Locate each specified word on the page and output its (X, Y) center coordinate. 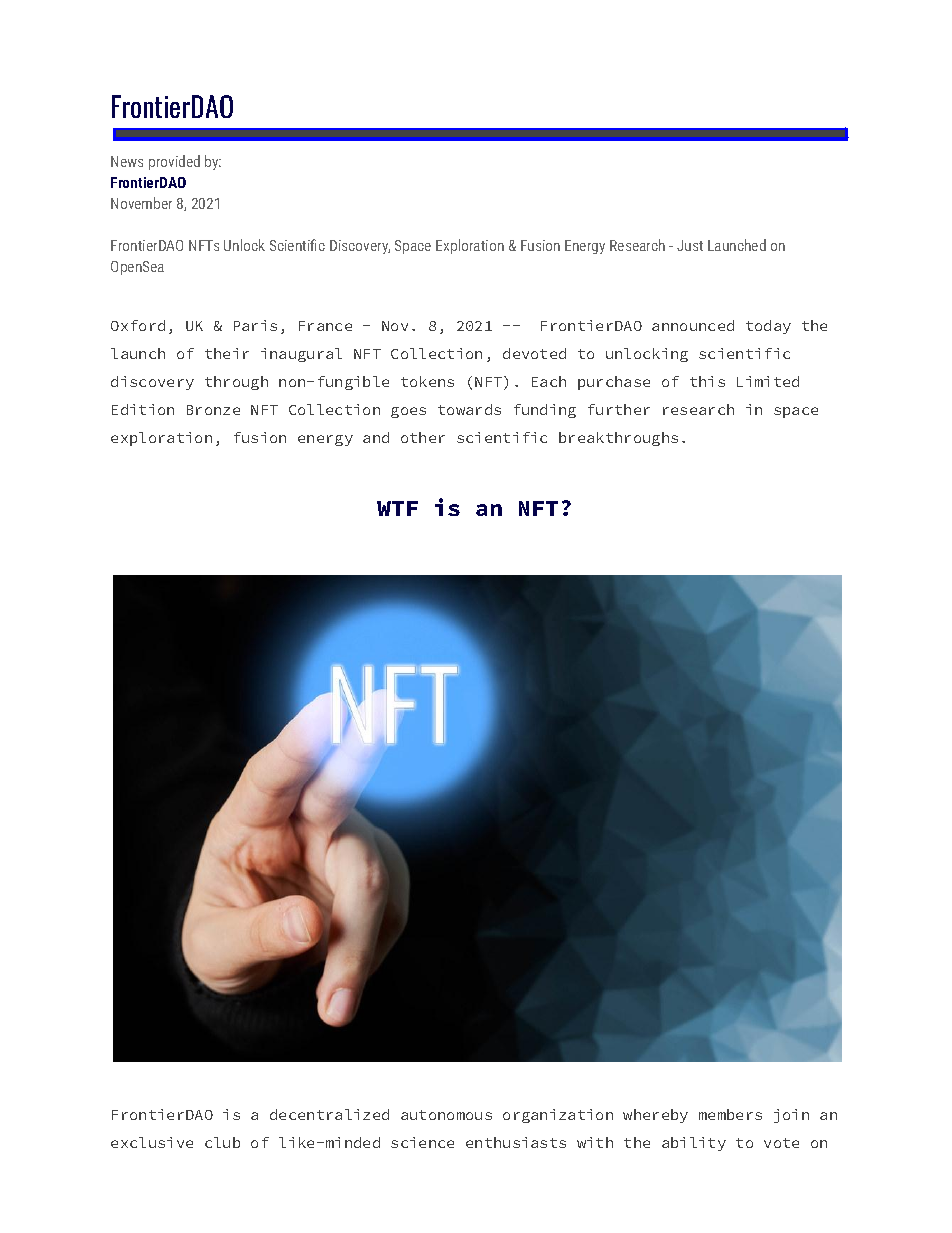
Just (690, 245)
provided (174, 162)
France (325, 326)
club (222, 1142)
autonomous (446, 1115)
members (730, 1114)
